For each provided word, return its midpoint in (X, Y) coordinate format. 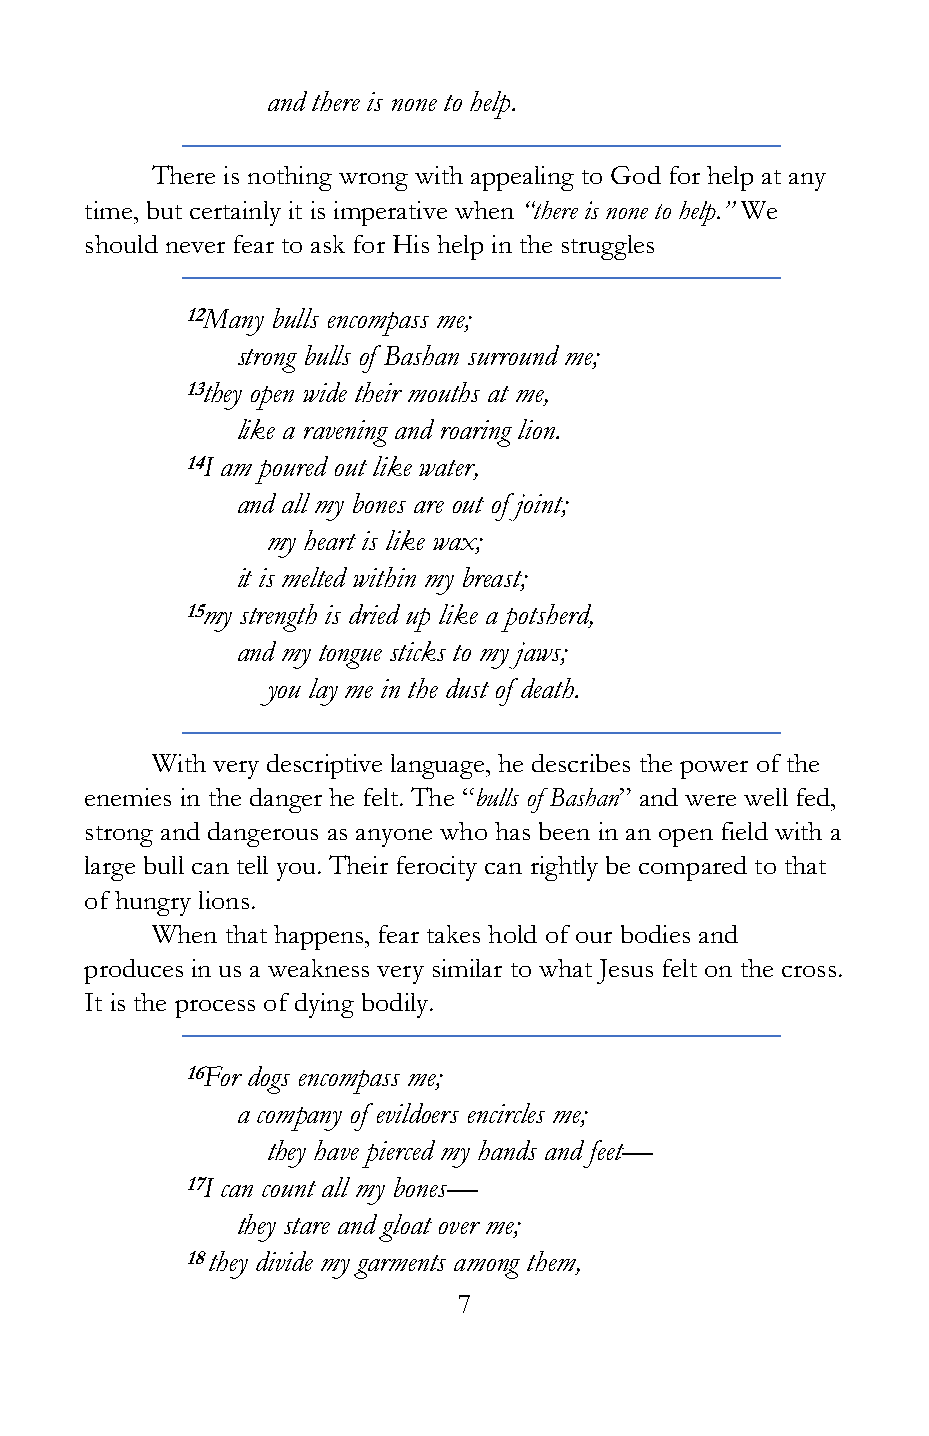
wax (456, 545)
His (411, 244)
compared (693, 868)
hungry (153, 903)
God (636, 175)
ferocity (437, 868)
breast (493, 578)
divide (284, 1261)
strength (278, 618)
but (164, 210)
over (459, 1228)
